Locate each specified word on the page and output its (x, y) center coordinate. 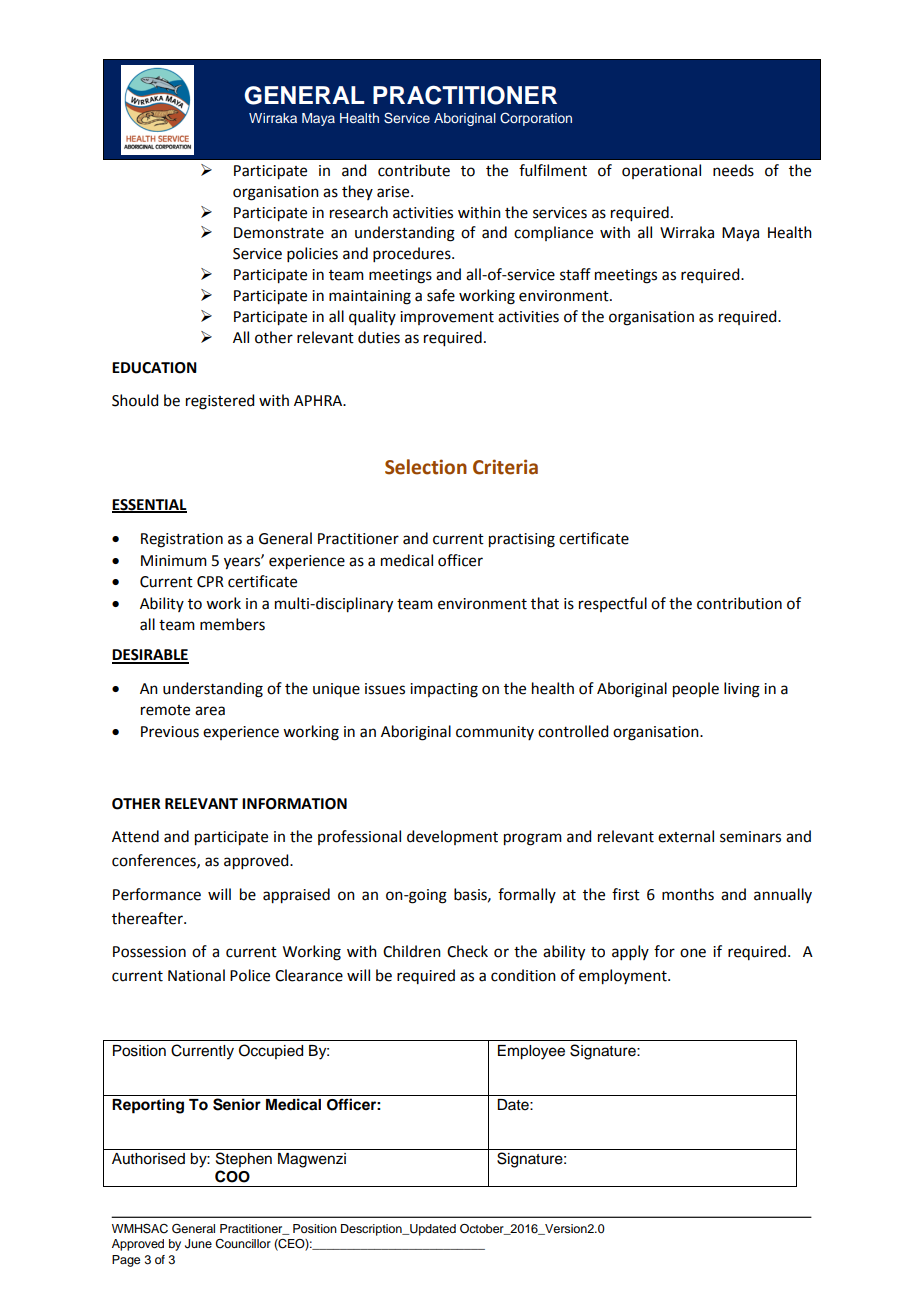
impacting (444, 690)
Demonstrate (279, 233)
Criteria (505, 467)
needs (733, 170)
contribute (414, 170)
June (198, 1244)
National (196, 975)
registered (220, 402)
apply (630, 952)
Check (467, 951)
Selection (426, 467)
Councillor (243, 1244)
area (210, 711)
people (696, 690)
